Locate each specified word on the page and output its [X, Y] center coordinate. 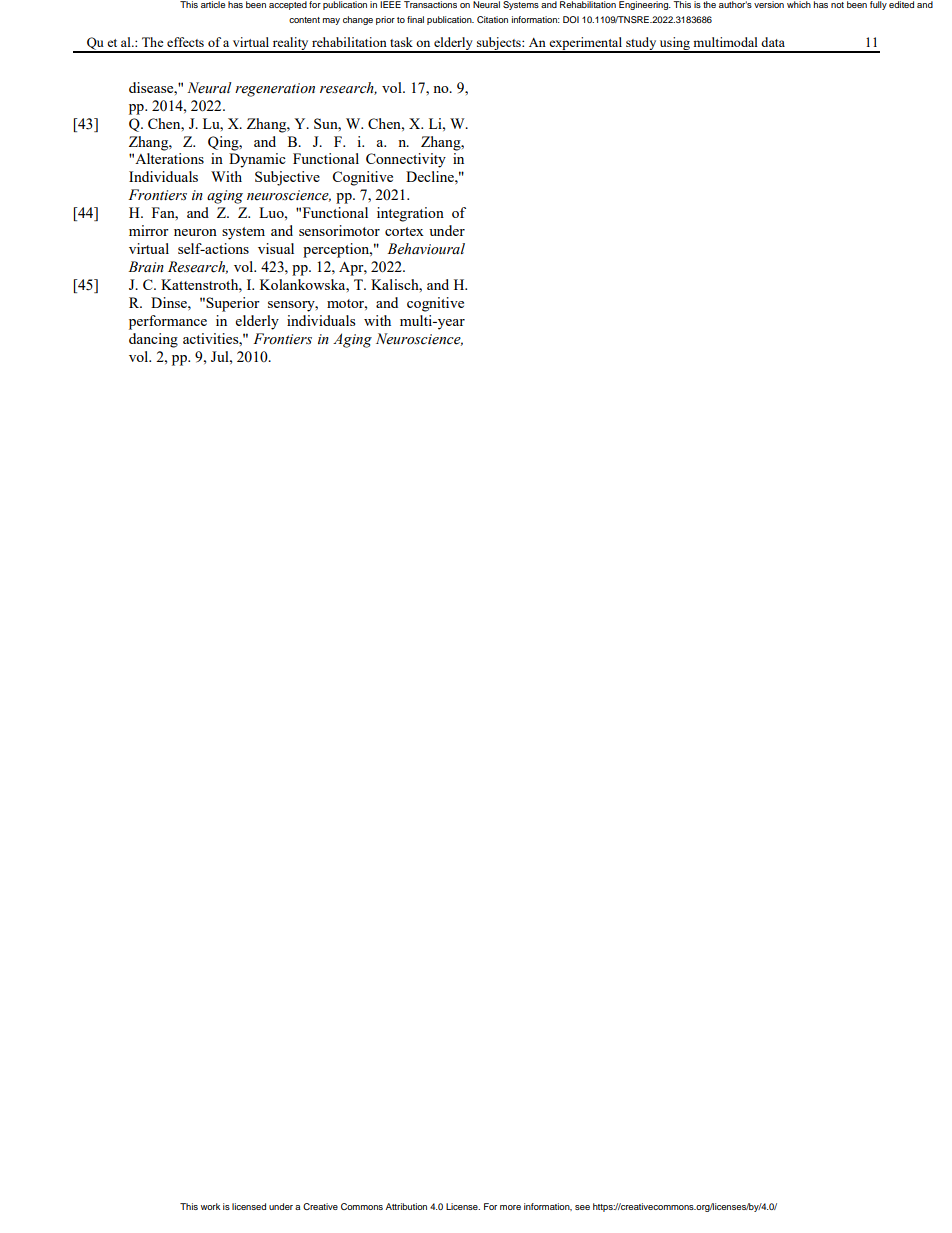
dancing [153, 340]
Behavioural [426, 249]
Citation [492, 19]
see [582, 1207]
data [773, 42]
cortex [404, 231]
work [210, 1206]
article [213, 4]
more [510, 1207]
